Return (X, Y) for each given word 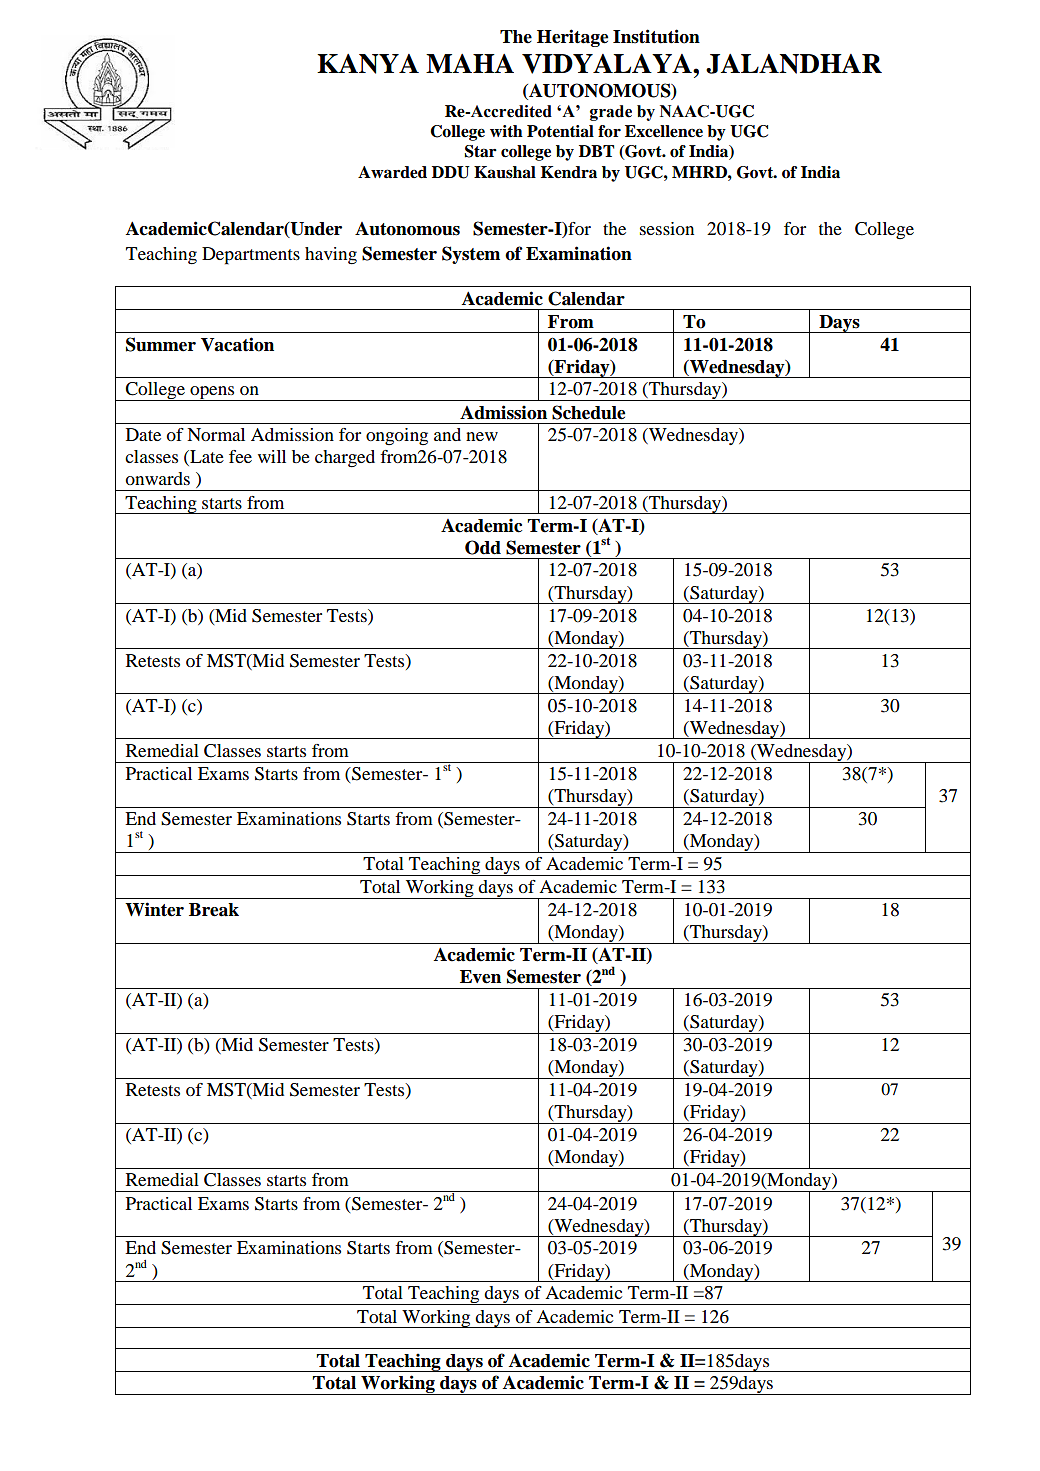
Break (214, 910)
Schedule (588, 412)
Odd (483, 547)
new (482, 436)
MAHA (470, 63)
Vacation (237, 344)
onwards (157, 478)
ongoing (397, 436)
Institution (656, 36)
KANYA (368, 64)
